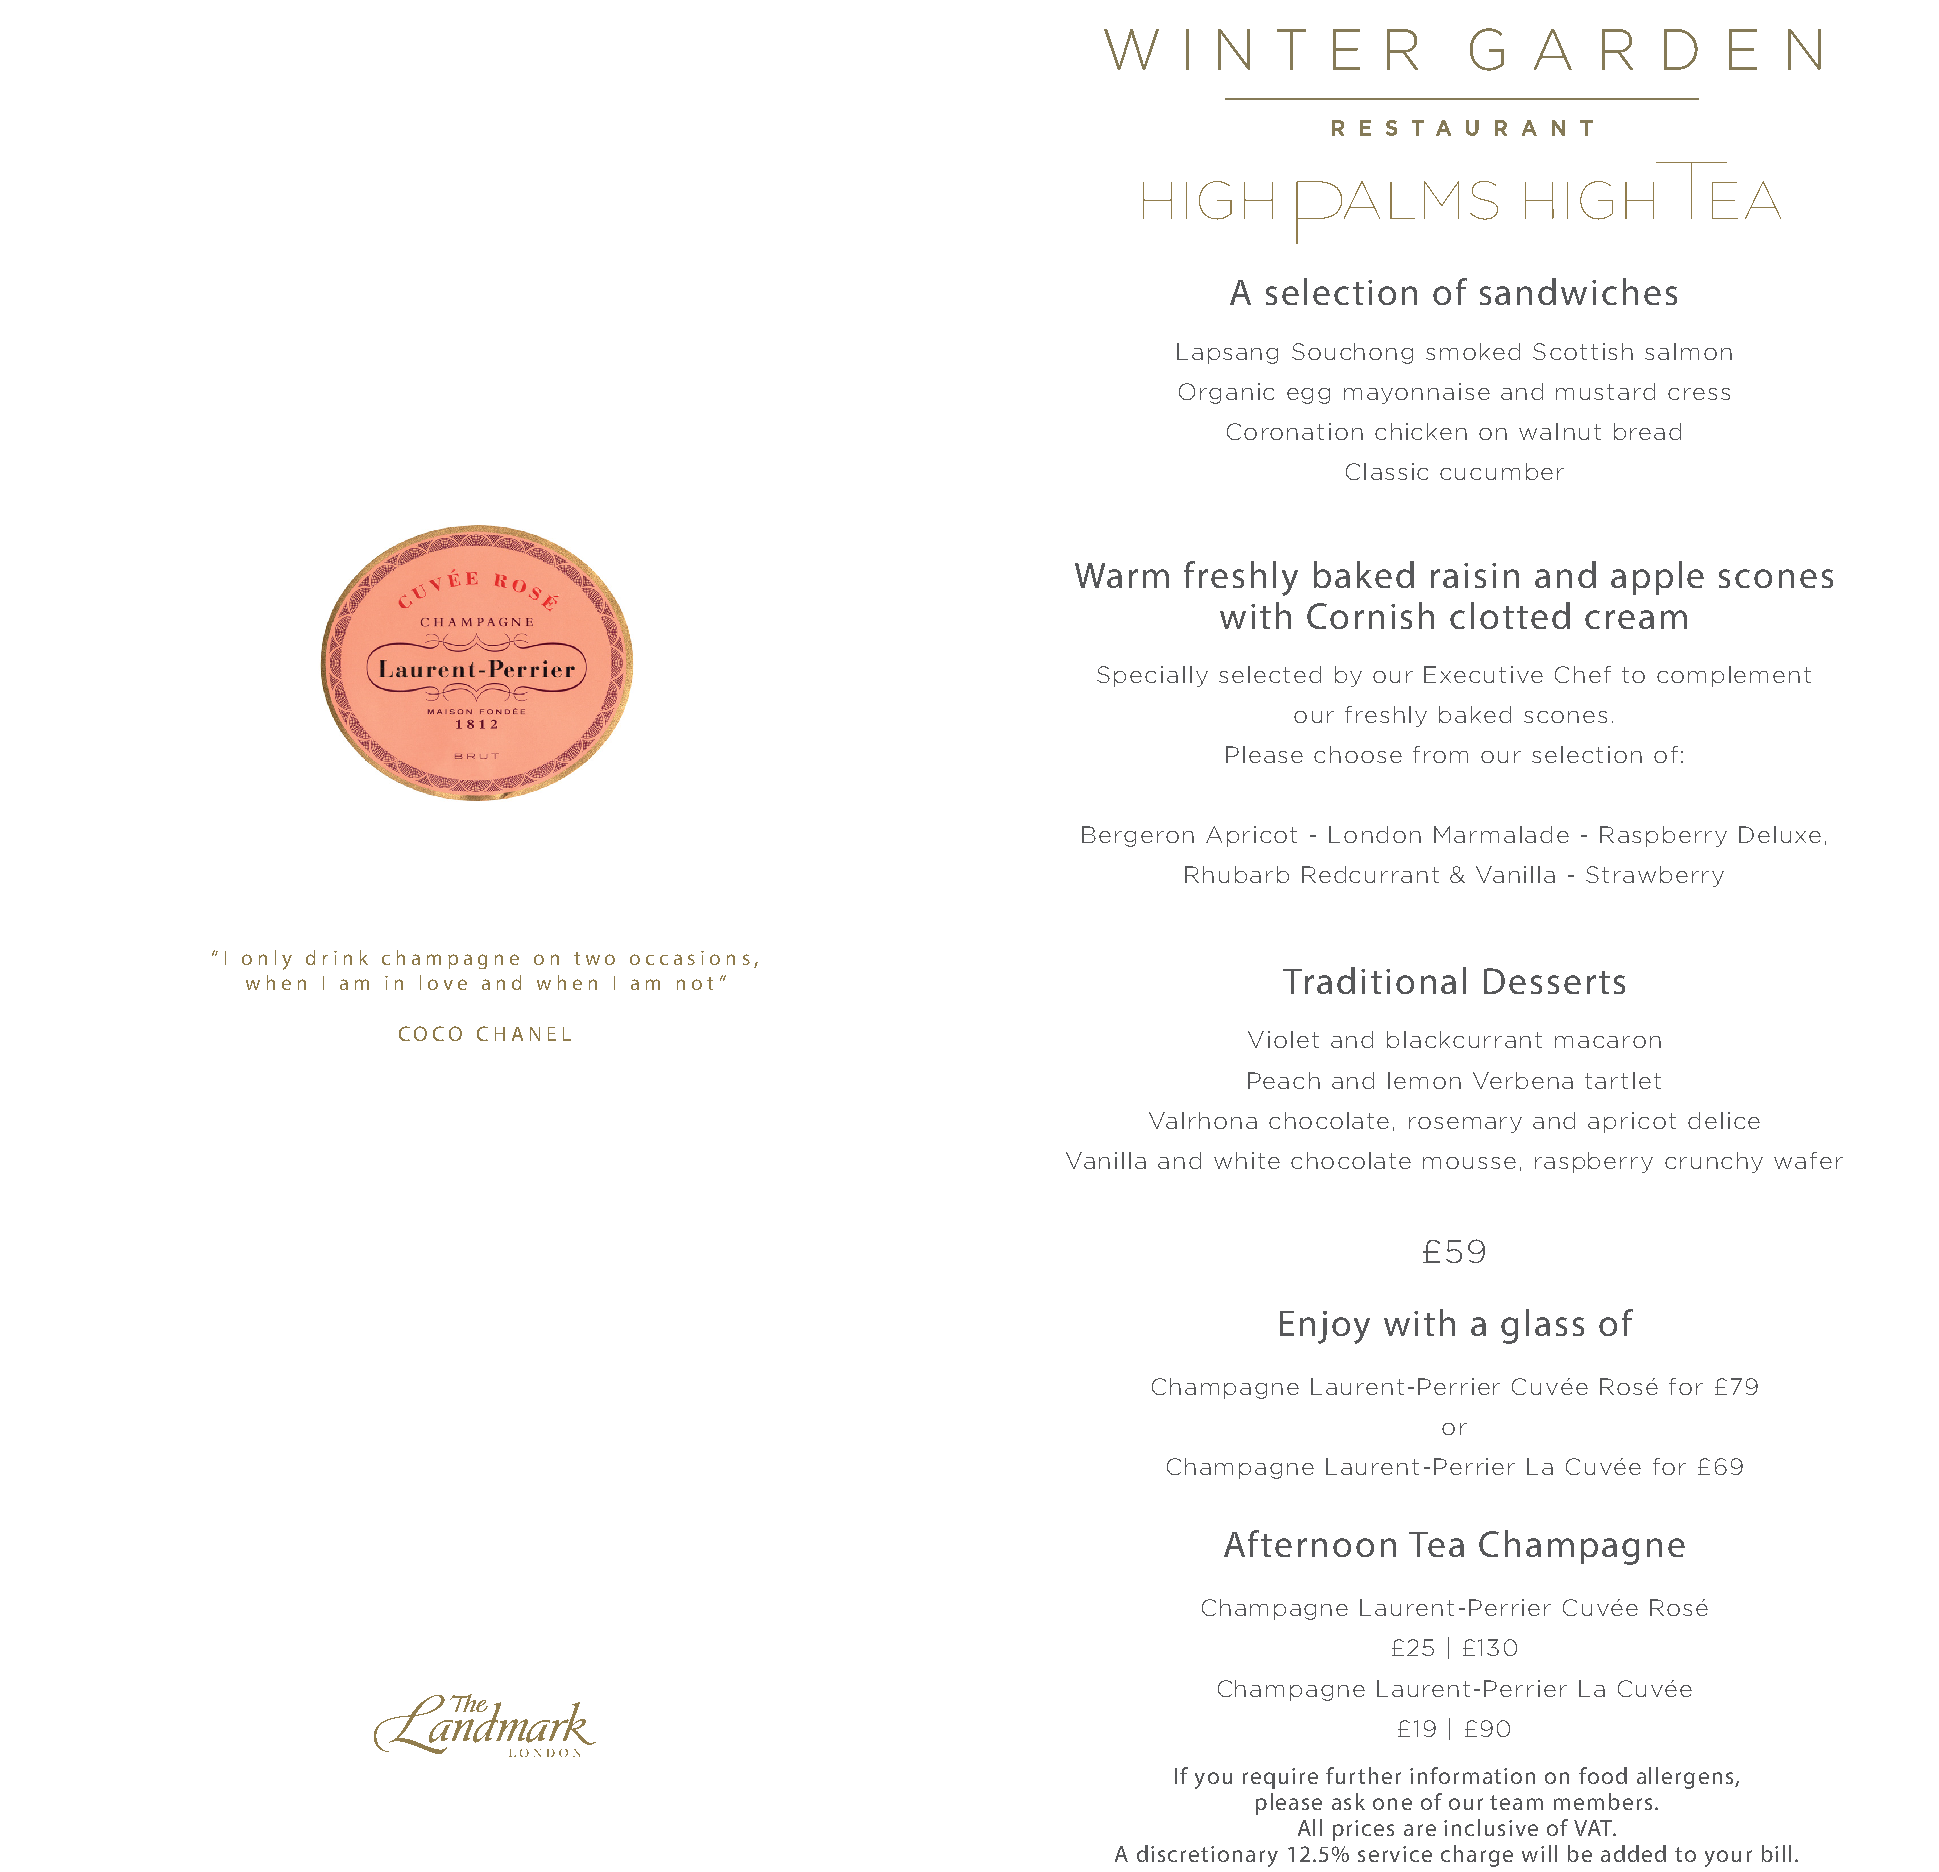 This page has width=1939, height=1872. What do you see at coordinates (1523, 1080) in the page?
I see `Verbena` at bounding box center [1523, 1080].
